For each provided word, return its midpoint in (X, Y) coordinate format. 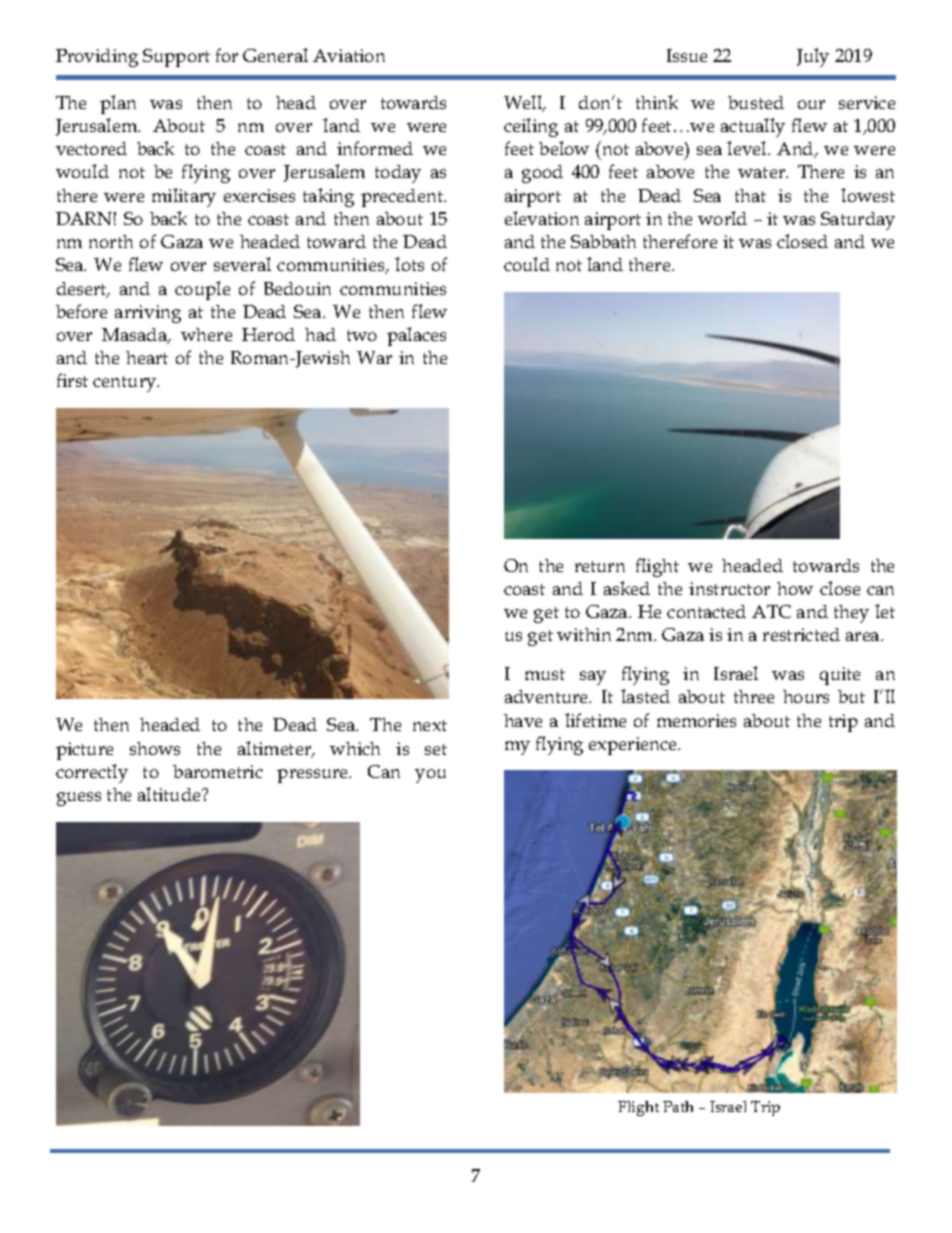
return (600, 566)
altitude (170, 794)
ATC (771, 611)
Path (678, 1106)
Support (176, 58)
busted (756, 102)
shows (155, 748)
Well (524, 103)
